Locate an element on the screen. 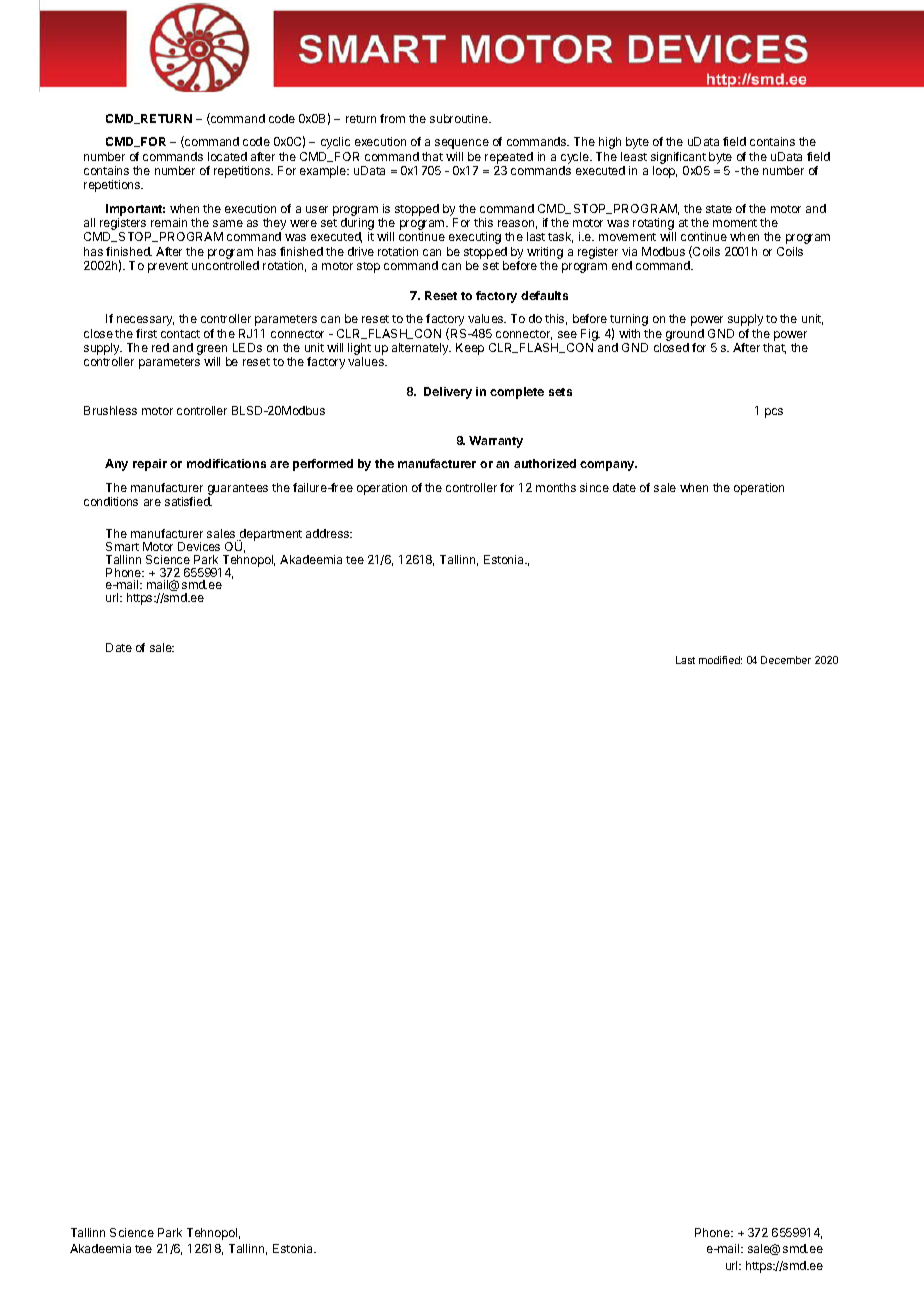  Devices is located at coordinates (199, 546).
